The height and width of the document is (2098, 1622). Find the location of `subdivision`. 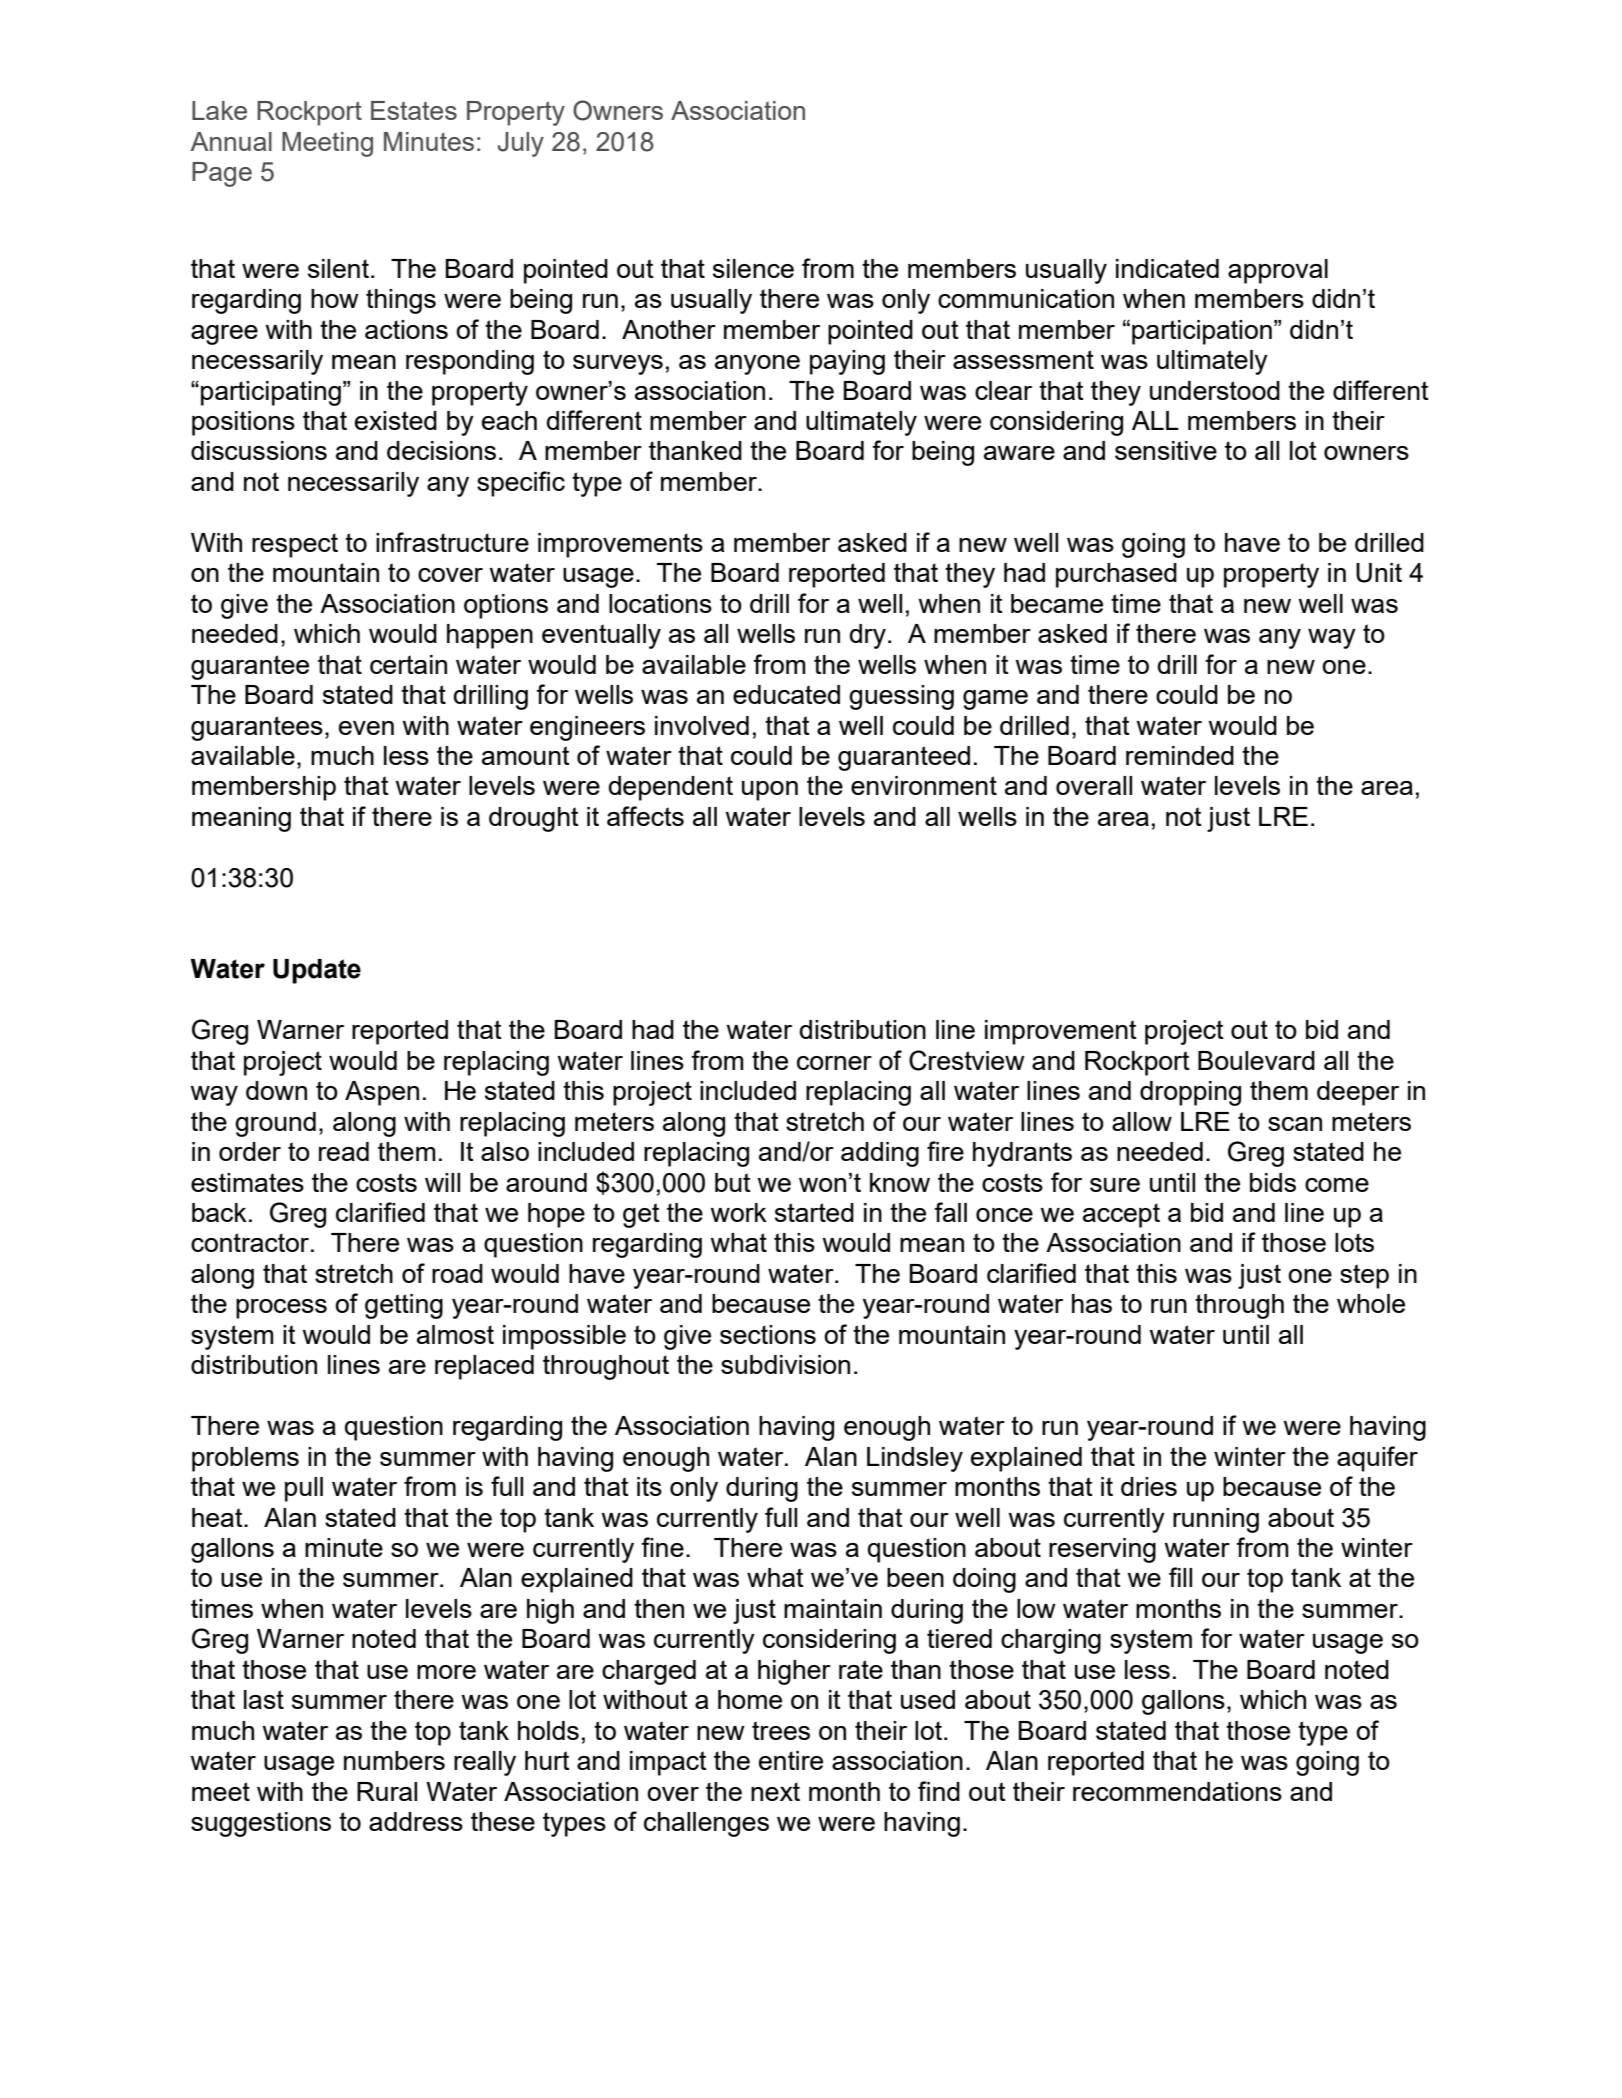

subdivision is located at coordinates (785, 1364).
